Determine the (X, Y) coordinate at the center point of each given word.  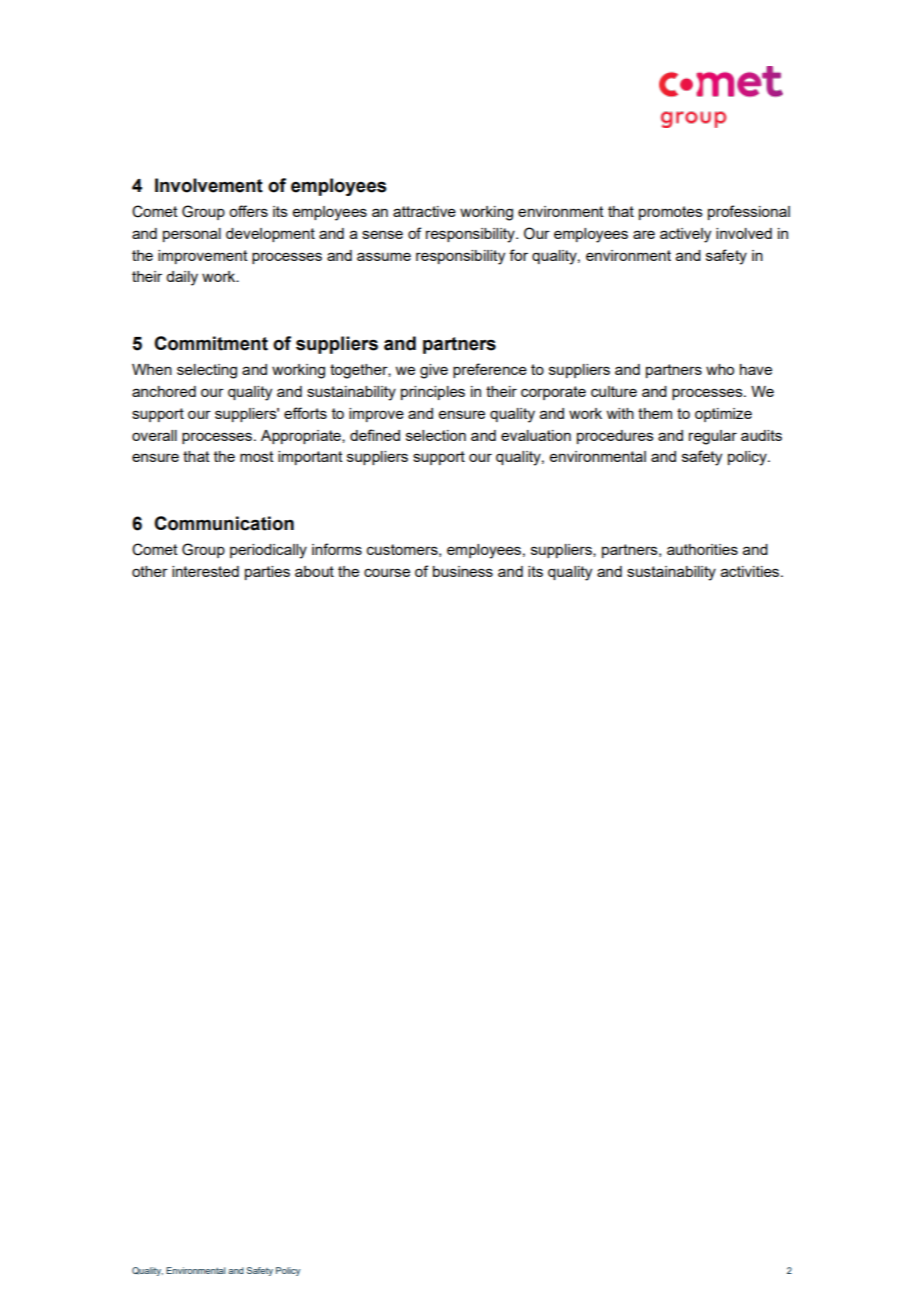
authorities (702, 549)
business (463, 571)
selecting (207, 371)
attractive (424, 211)
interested (205, 571)
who (720, 369)
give (434, 371)
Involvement (209, 185)
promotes (671, 213)
